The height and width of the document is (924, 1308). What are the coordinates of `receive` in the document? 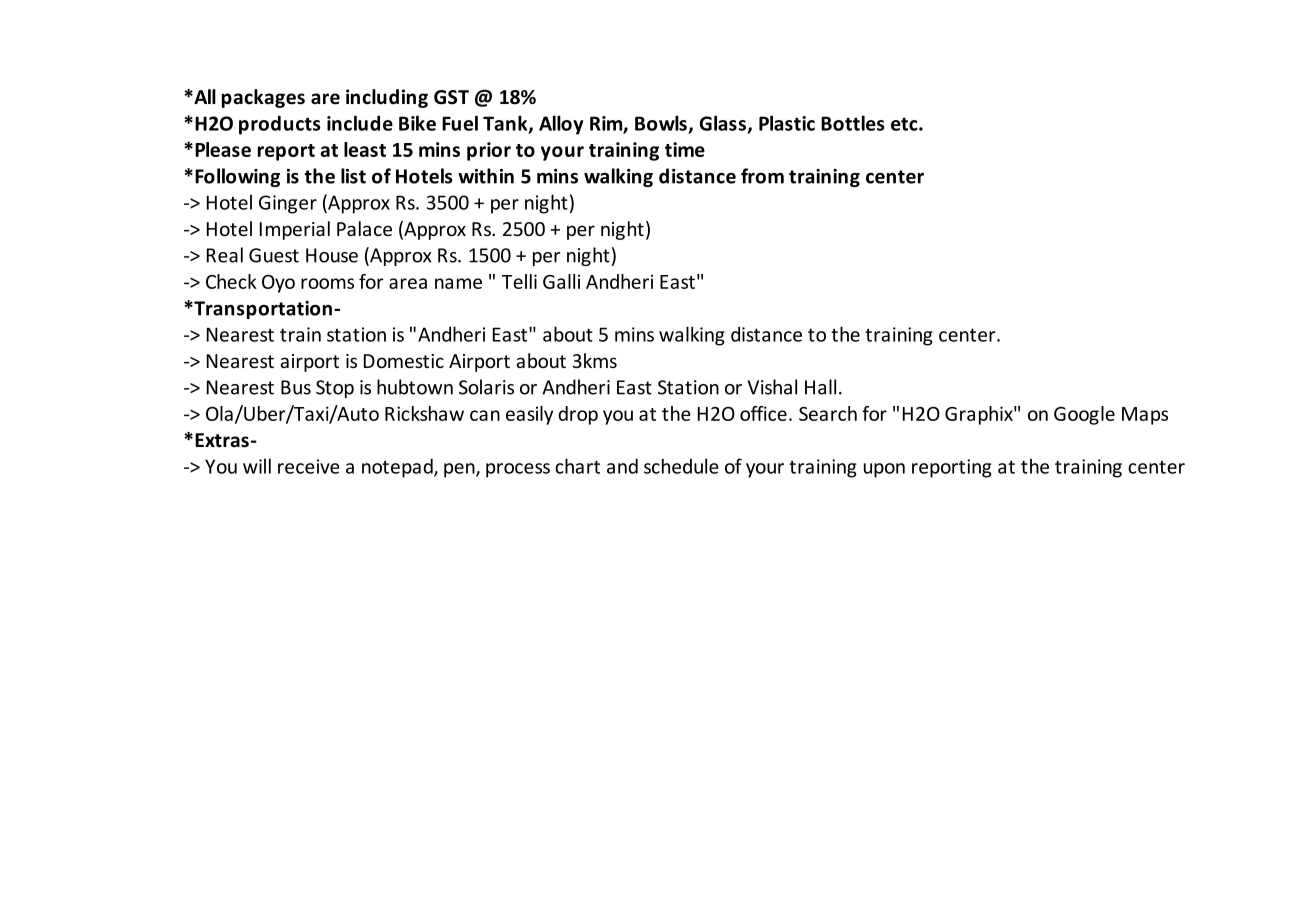 It's located at (309, 466).
